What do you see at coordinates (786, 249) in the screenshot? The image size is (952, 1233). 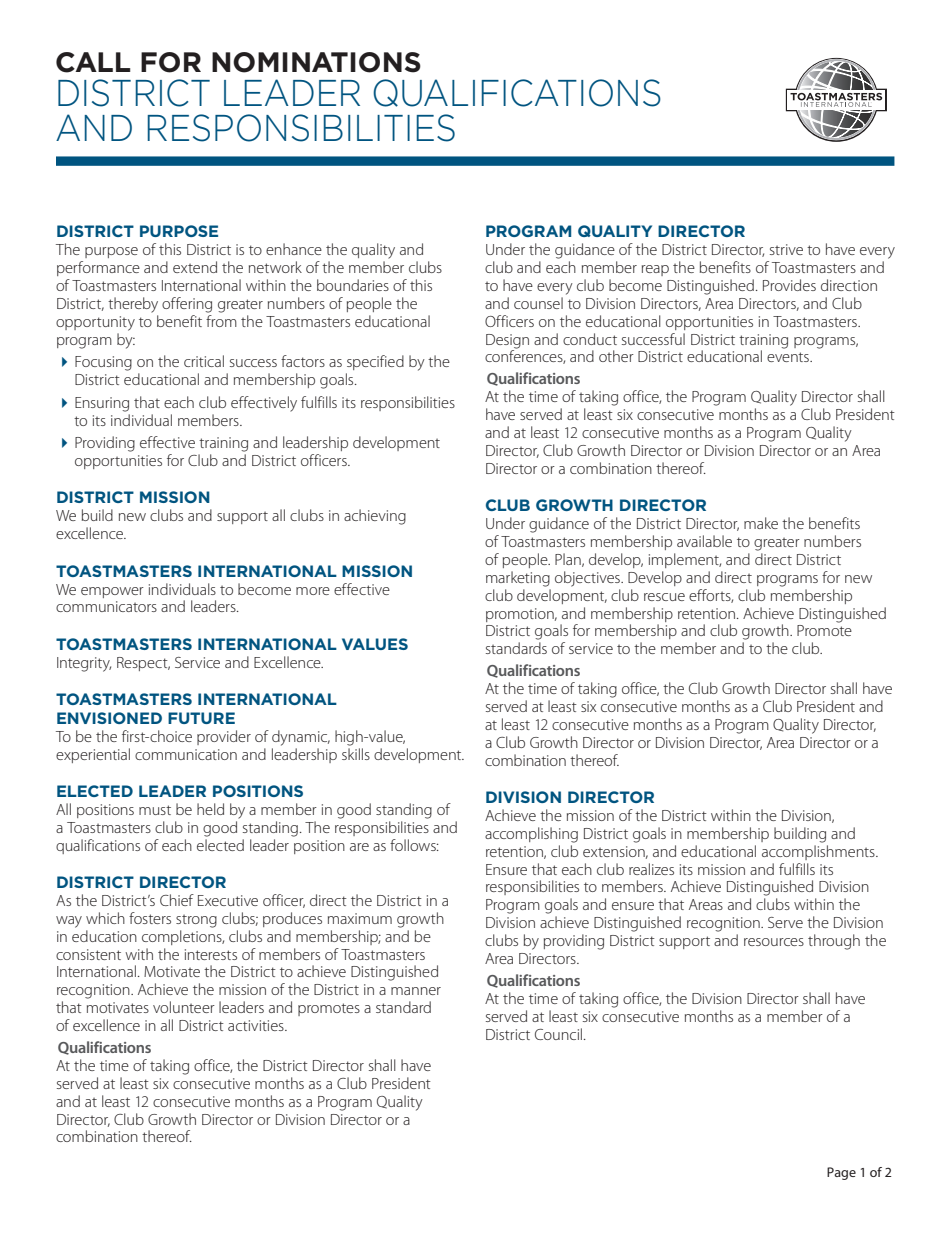 I see `strive` at bounding box center [786, 249].
